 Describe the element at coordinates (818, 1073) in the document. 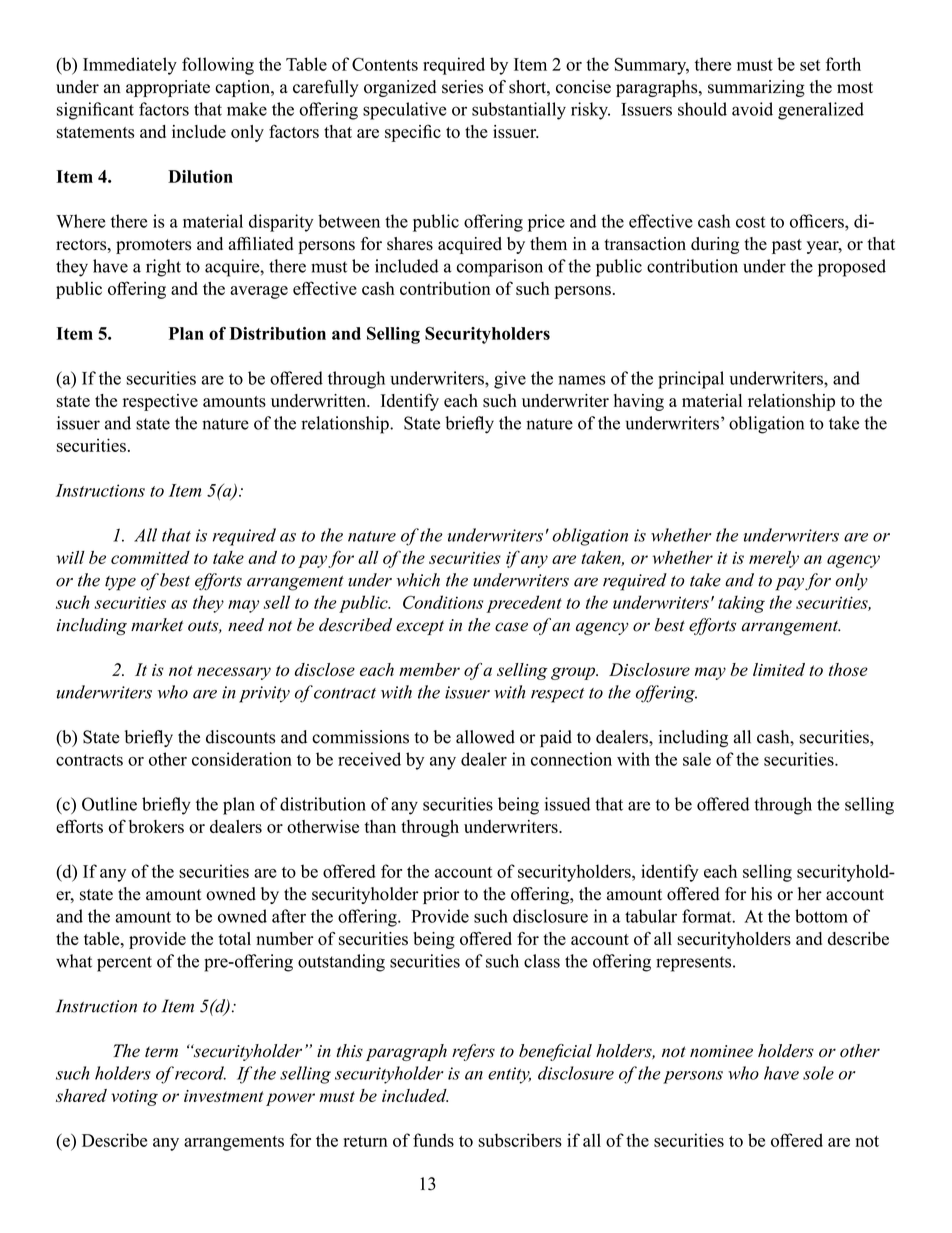

I see `sole` at that location.
